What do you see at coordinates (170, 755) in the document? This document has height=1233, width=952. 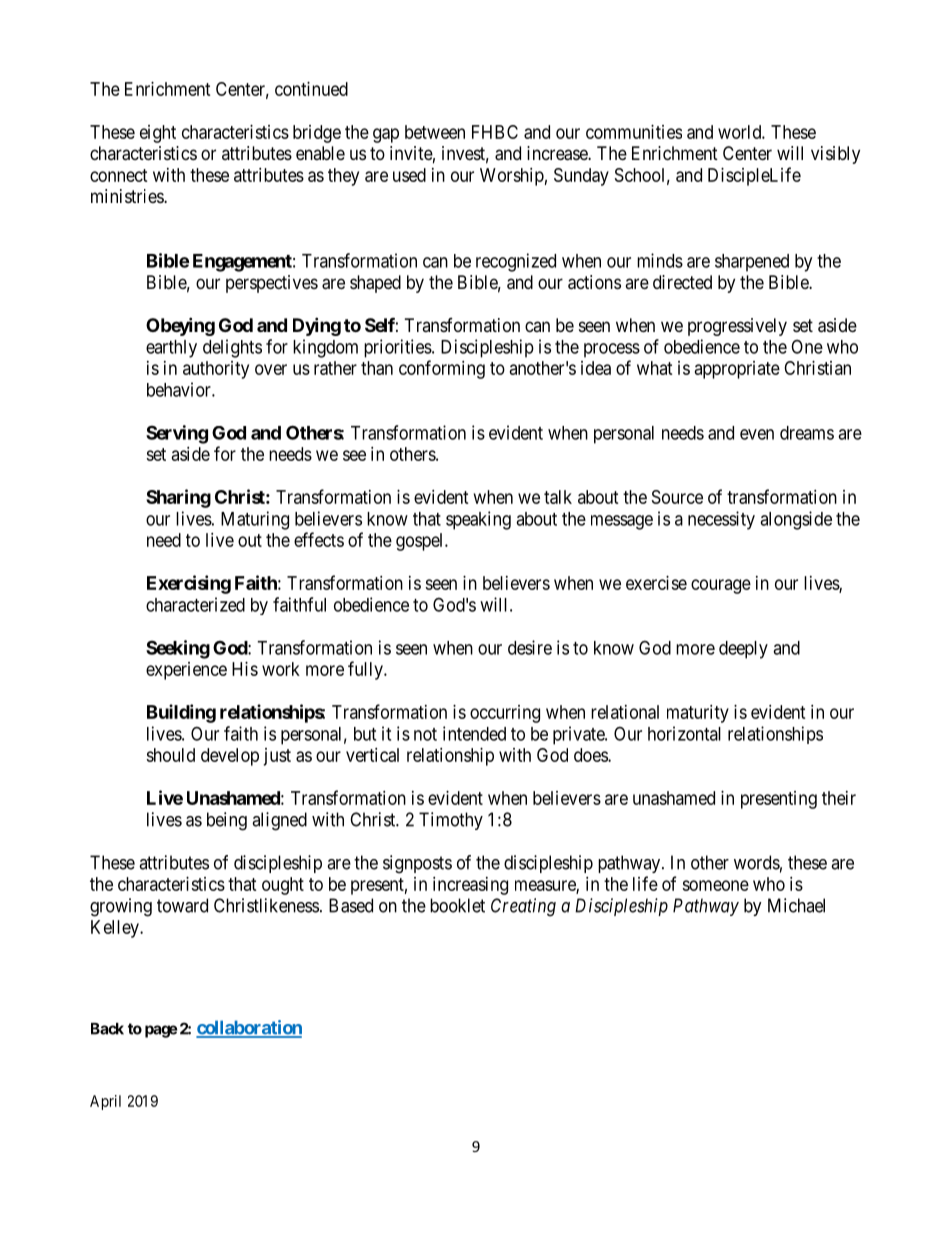 I see `should` at bounding box center [170, 755].
